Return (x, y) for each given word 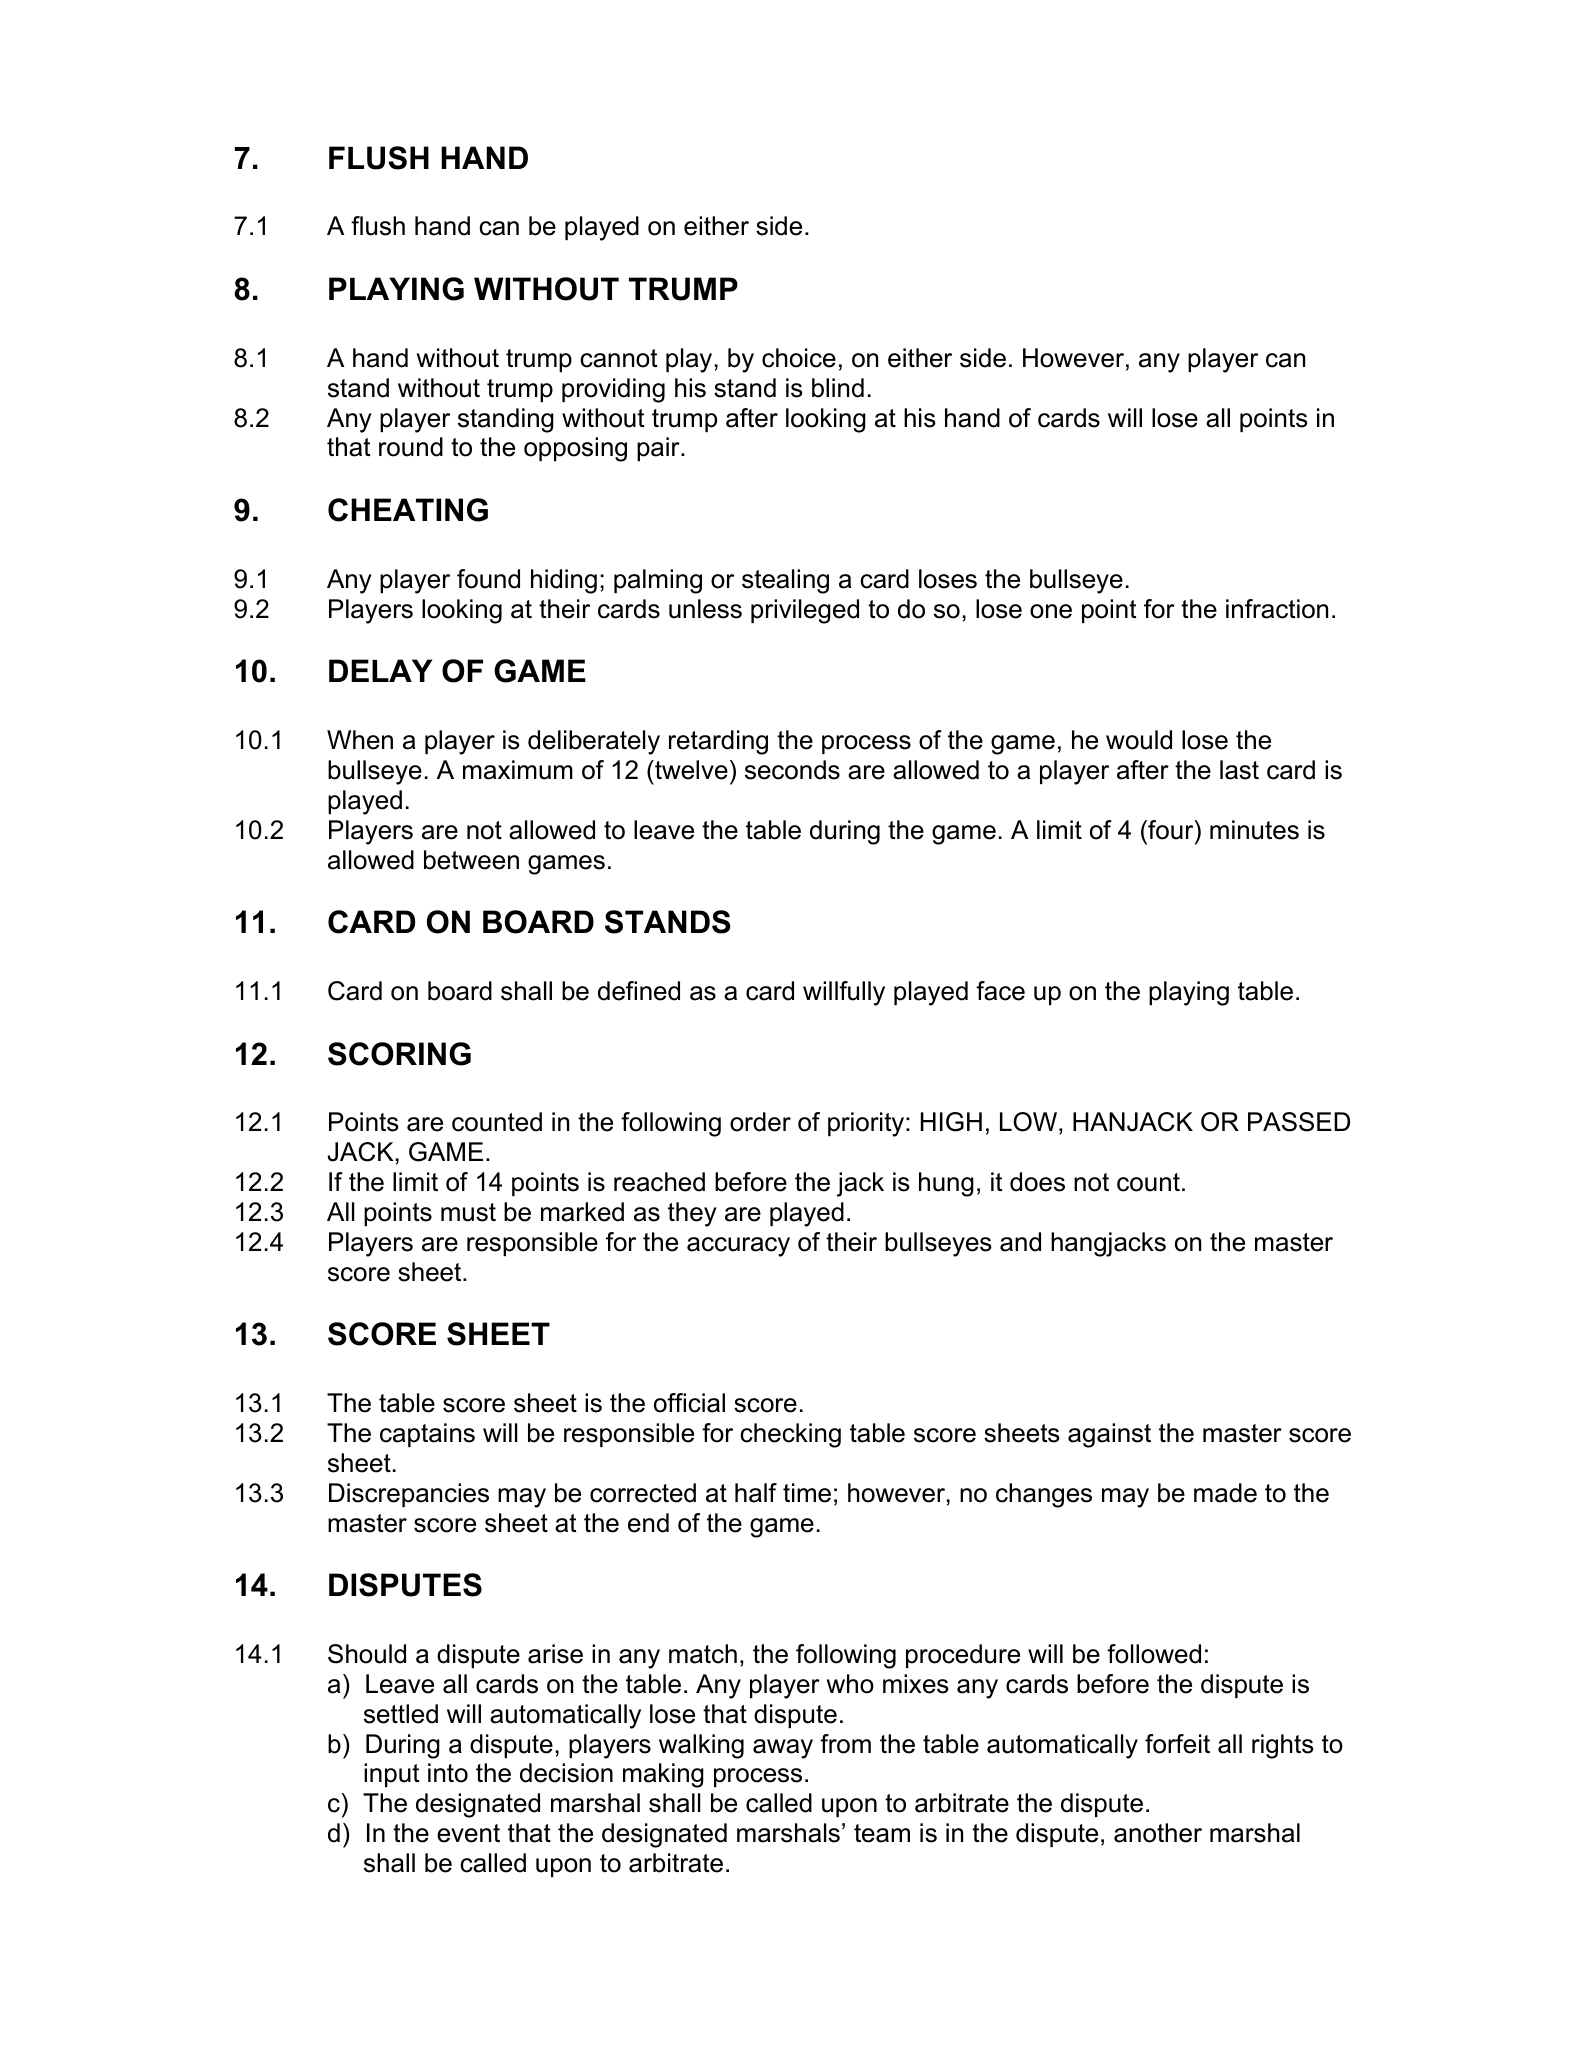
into (448, 1773)
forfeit (1177, 1744)
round (411, 447)
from (845, 1744)
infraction (1277, 609)
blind (838, 388)
